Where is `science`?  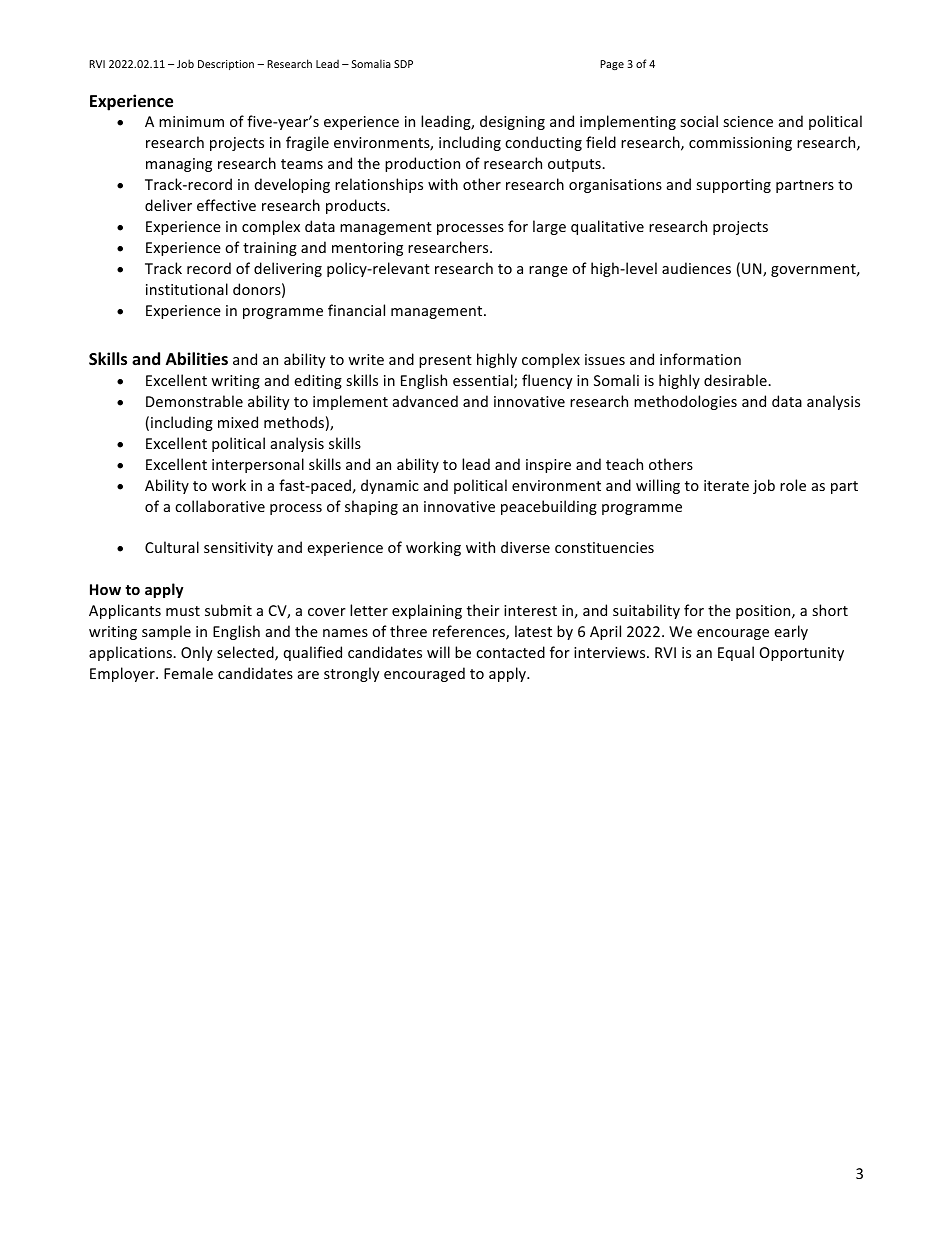 science is located at coordinates (748, 121).
